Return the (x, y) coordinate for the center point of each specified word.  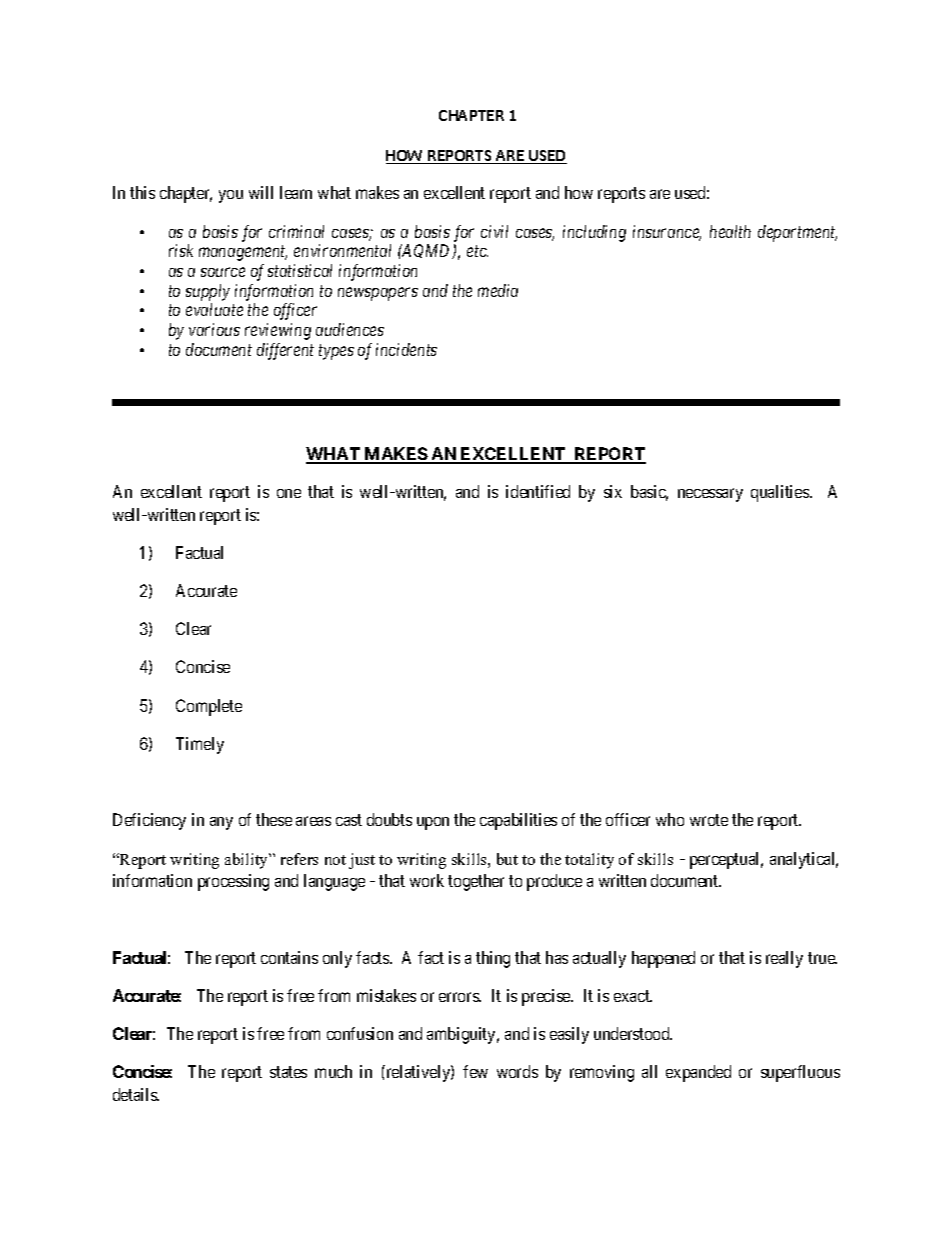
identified (538, 491)
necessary (710, 495)
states (288, 1072)
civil (494, 231)
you (231, 196)
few (475, 1071)
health (730, 231)
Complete (209, 707)
